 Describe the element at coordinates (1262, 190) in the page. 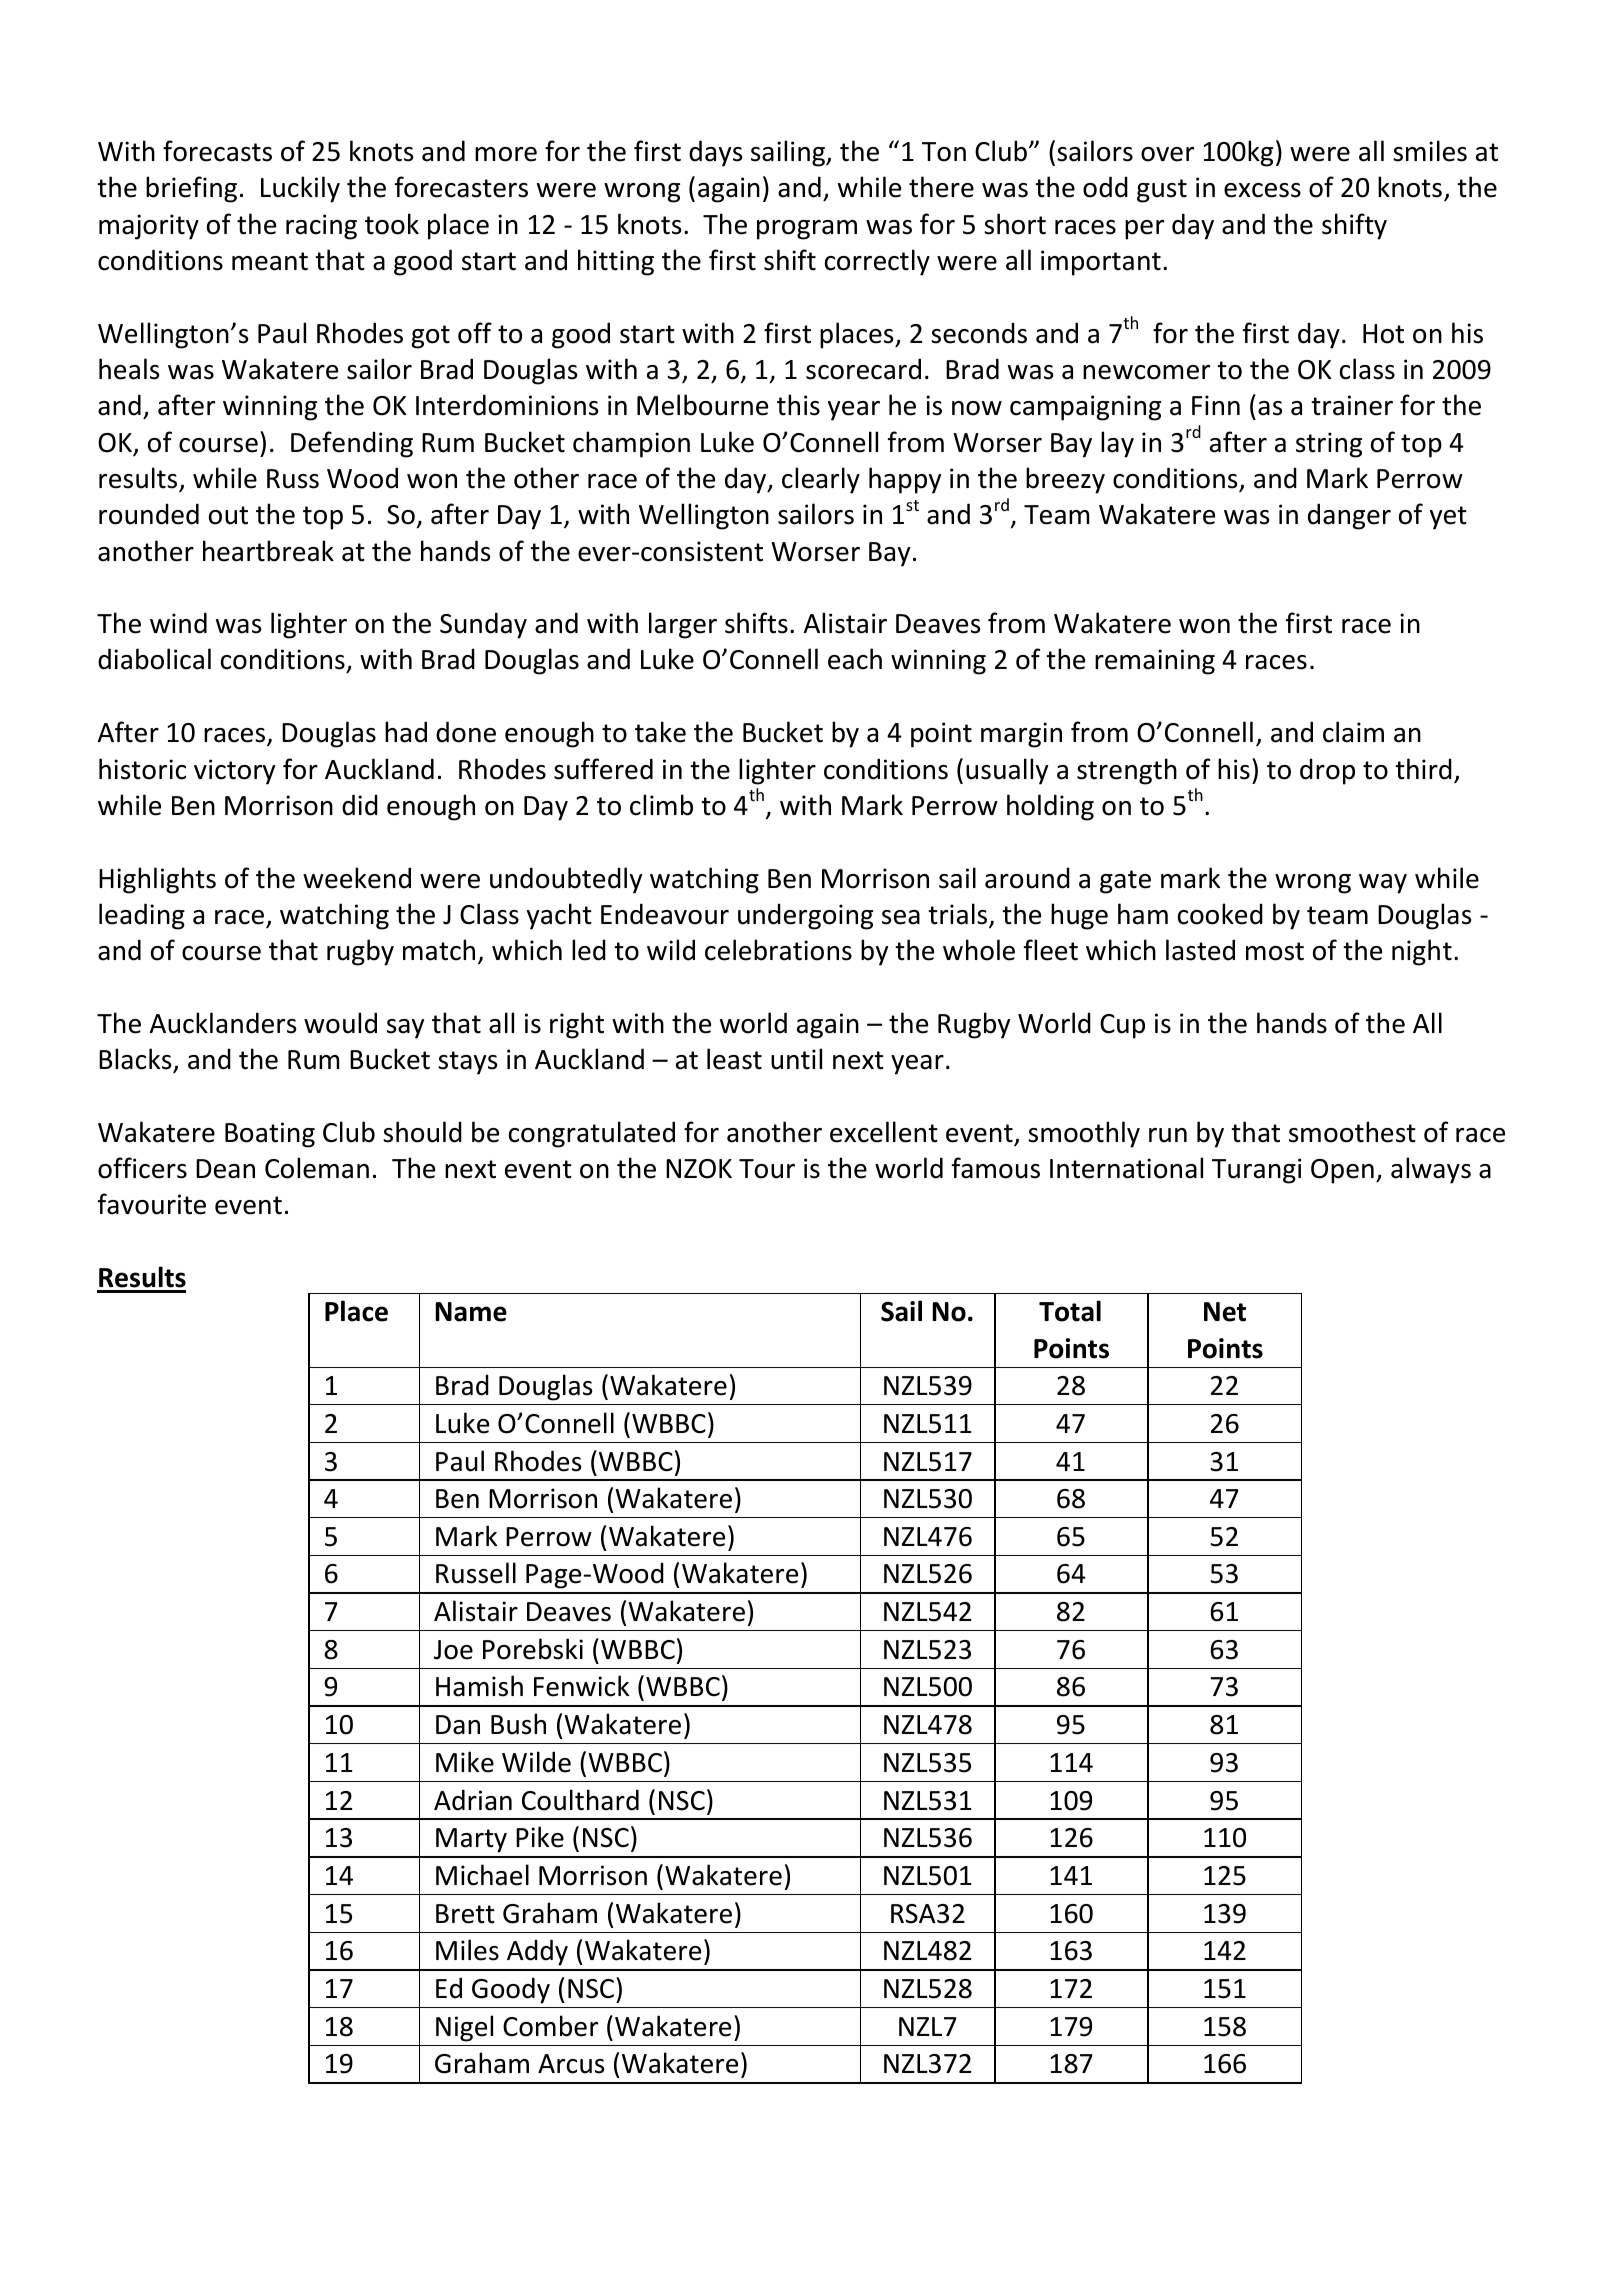

I see `excess` at that location.
